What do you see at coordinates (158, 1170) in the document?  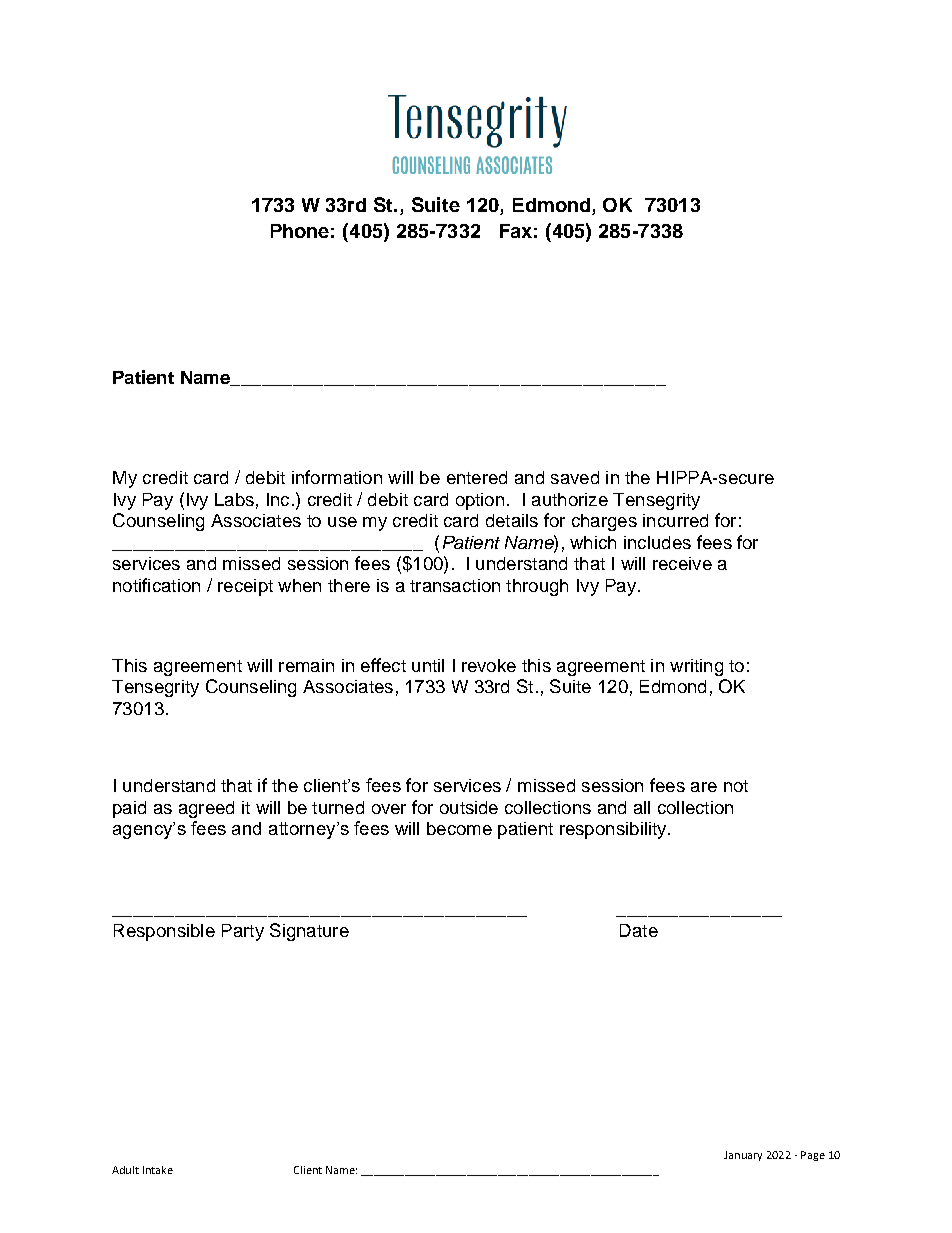 I see `Intake` at bounding box center [158, 1170].
